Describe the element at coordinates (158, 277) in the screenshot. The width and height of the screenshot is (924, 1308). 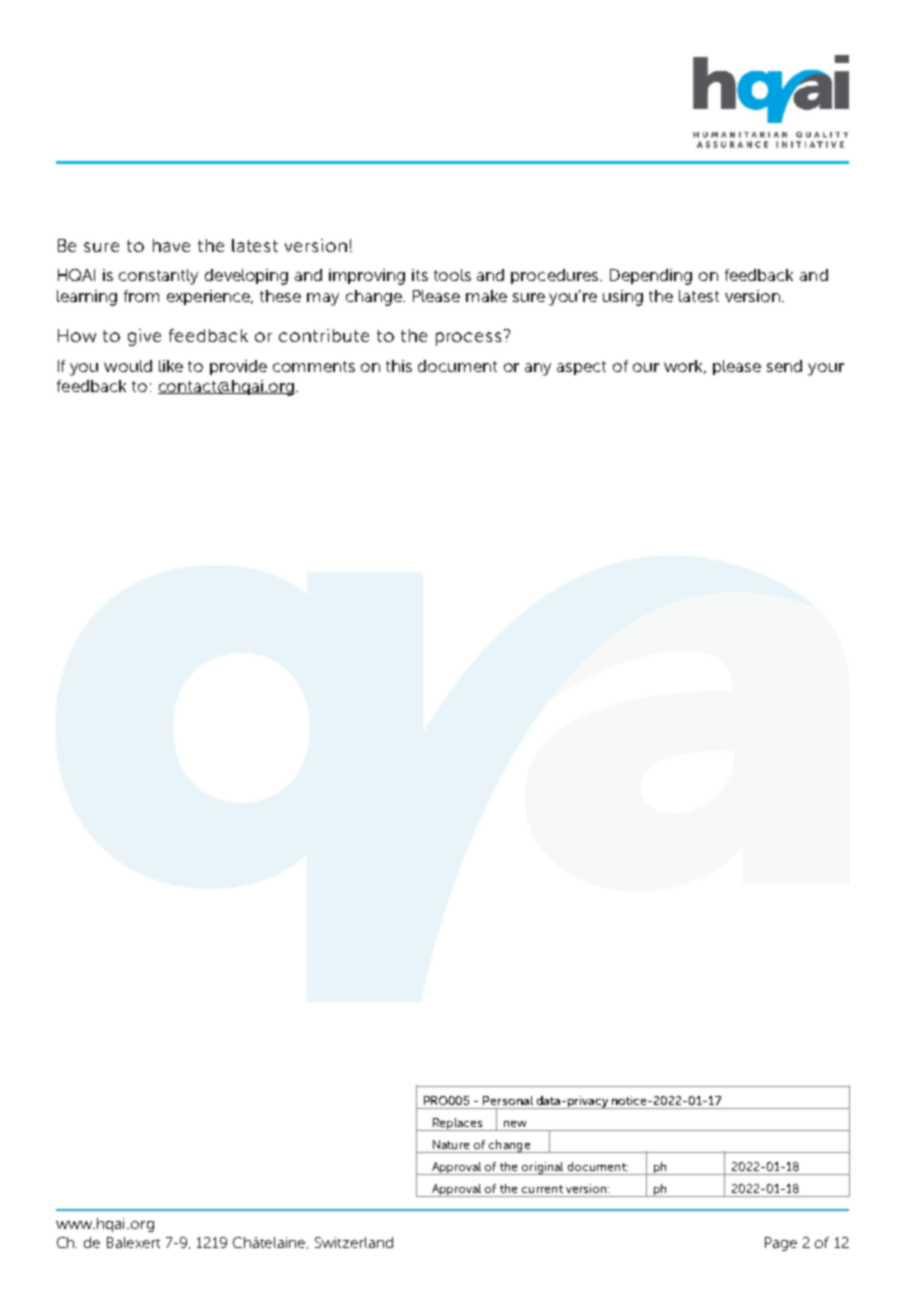
I see `constantly` at that location.
